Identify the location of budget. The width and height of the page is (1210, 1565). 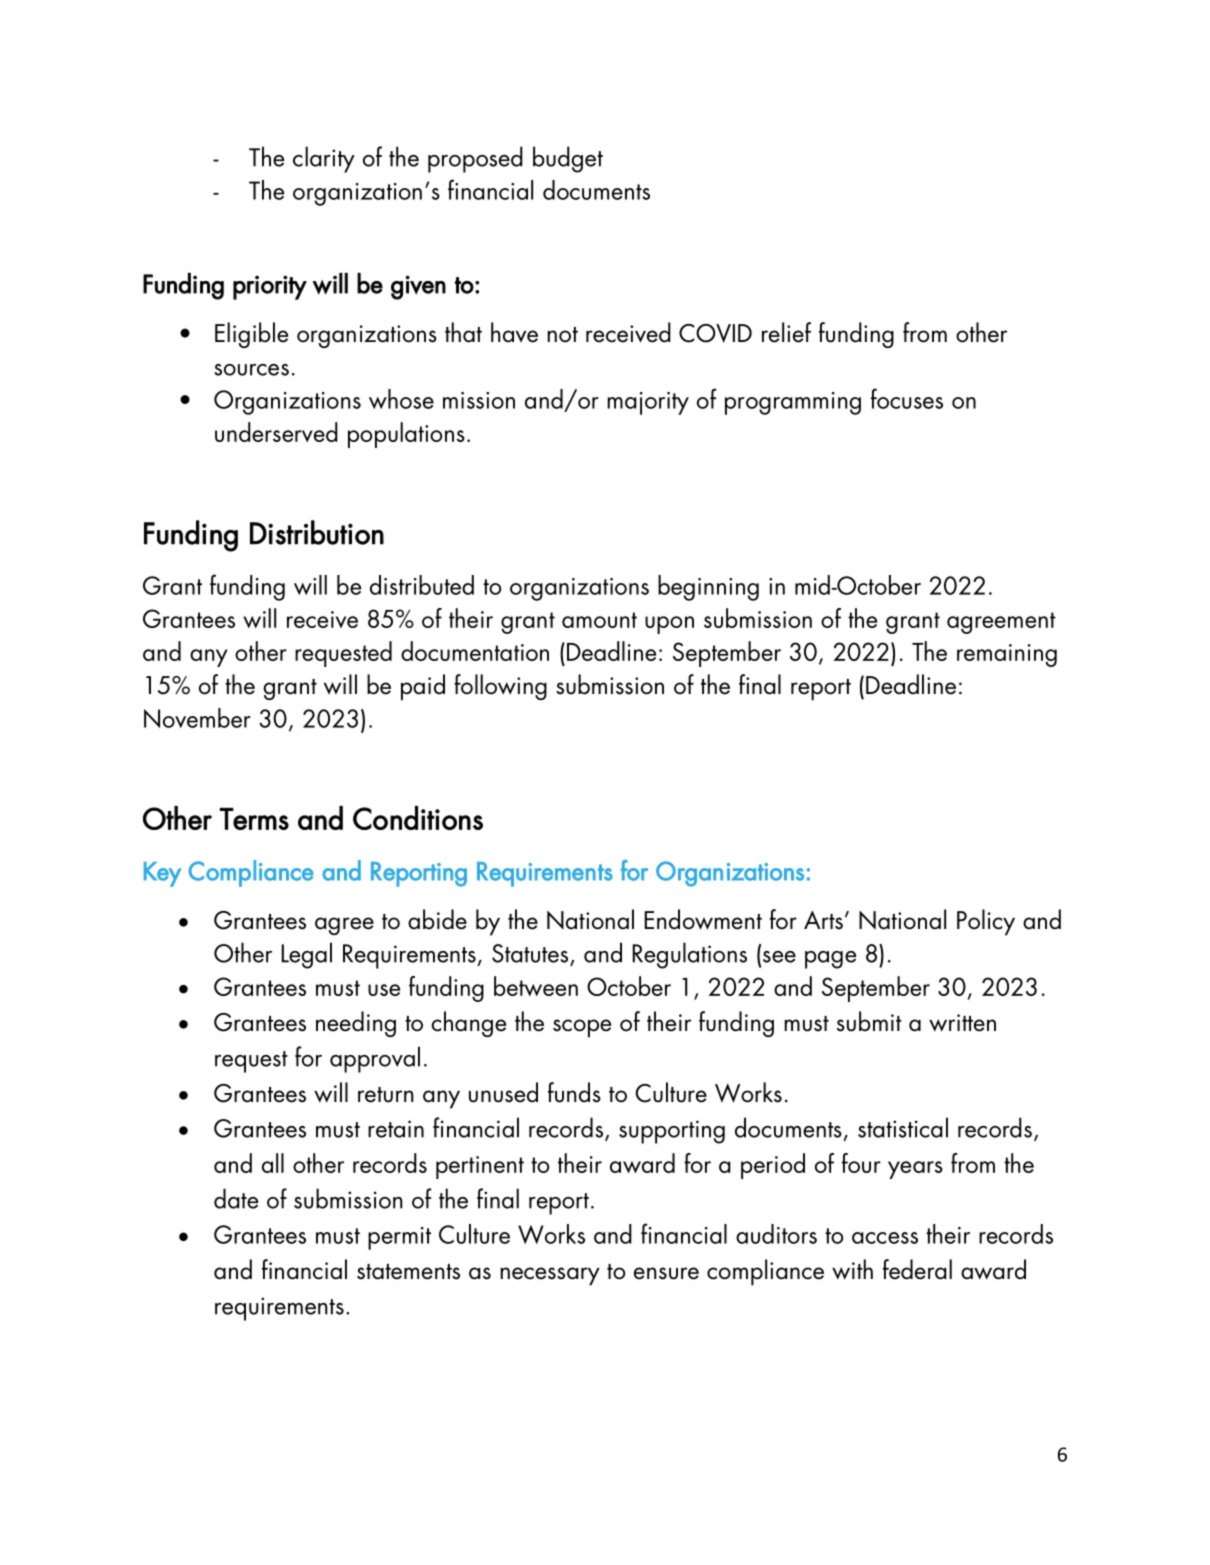
(568, 159).
